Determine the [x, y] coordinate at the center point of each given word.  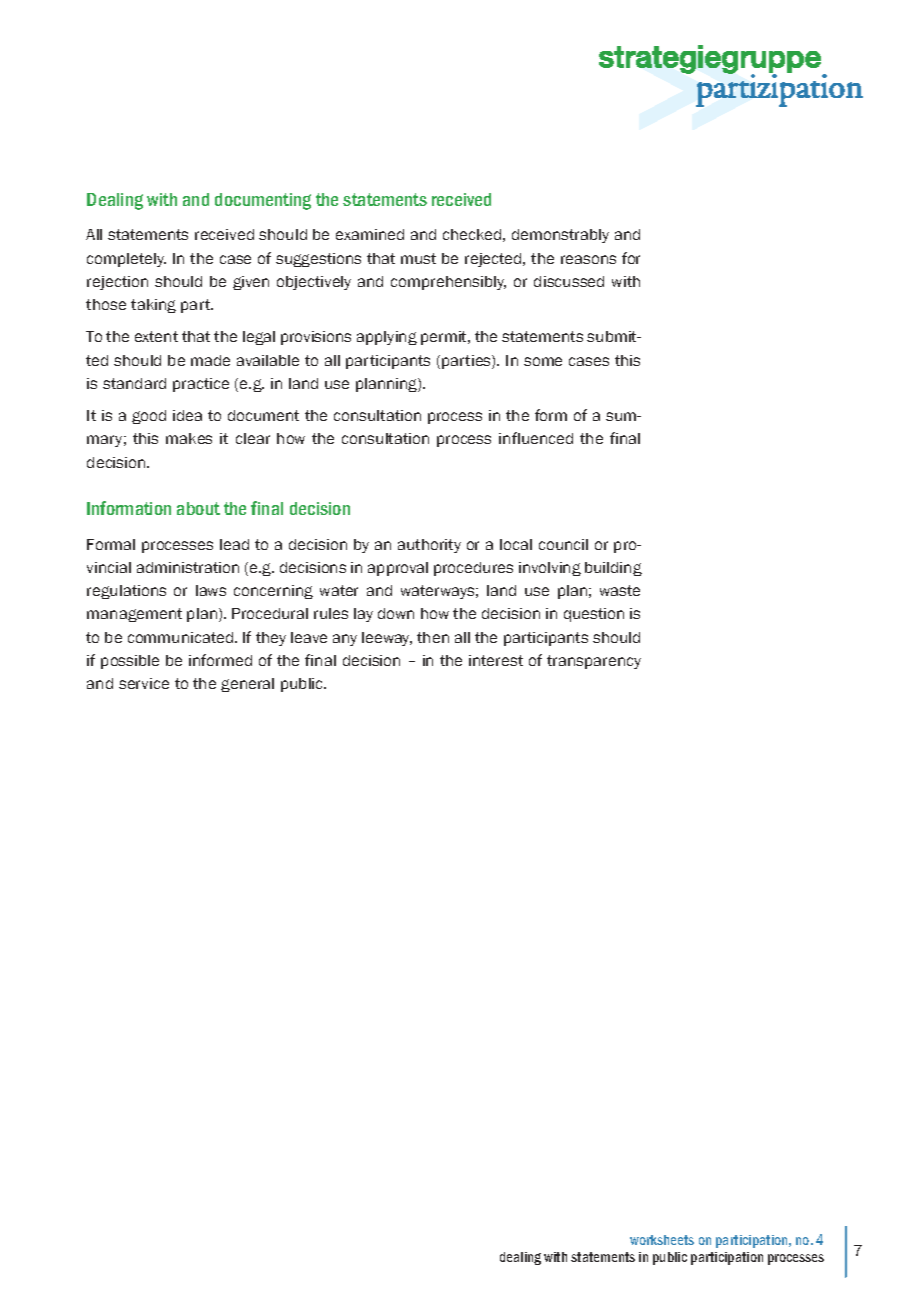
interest [496, 660]
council [563, 544]
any [345, 640]
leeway [387, 639]
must [418, 258]
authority [429, 546]
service [144, 683]
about [198, 508]
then [433, 637]
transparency [594, 662]
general [247, 685]
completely [126, 260]
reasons [588, 259]
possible [130, 662]
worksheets [662, 1240]
